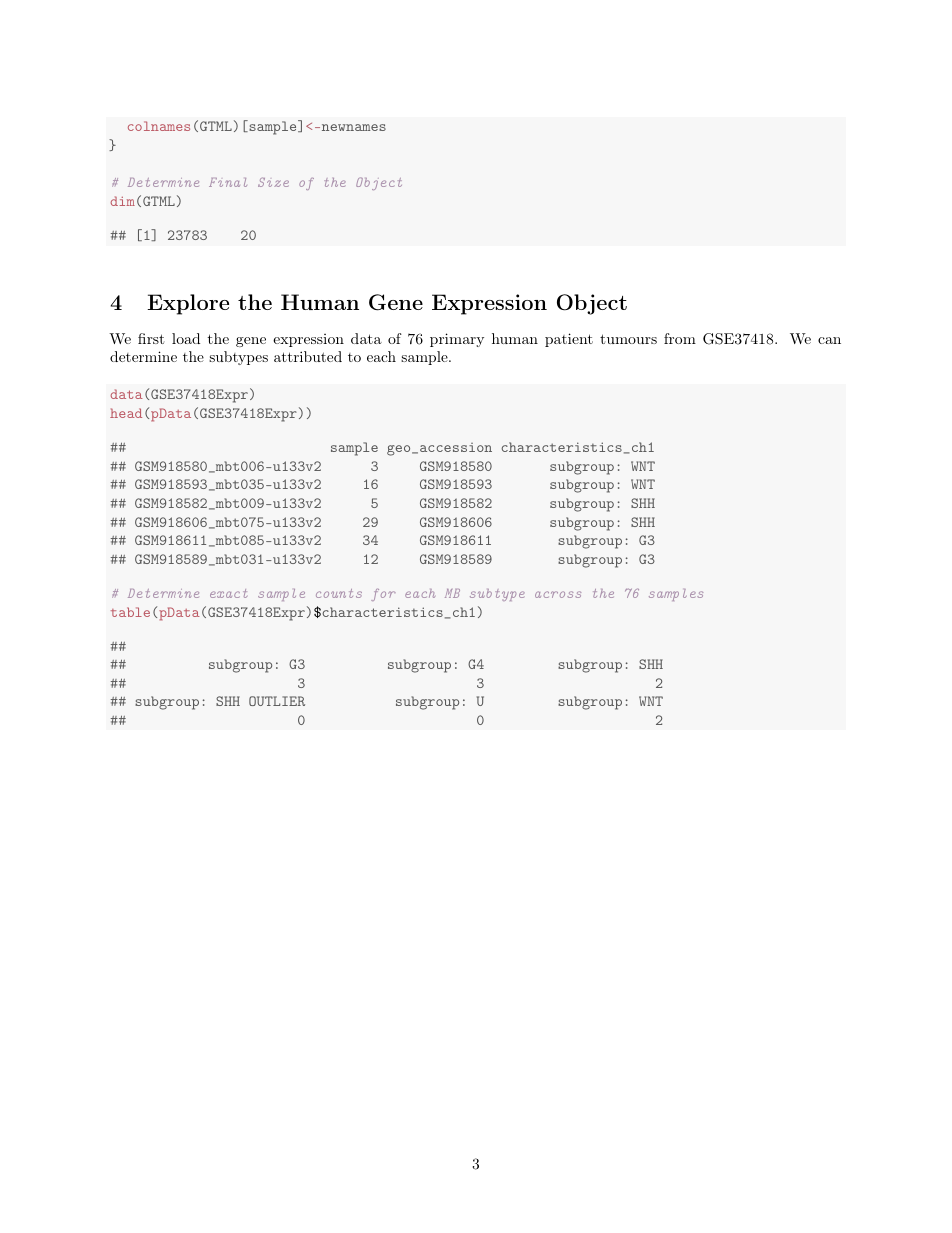  What do you see at coordinates (457, 340) in the page?
I see `primary` at bounding box center [457, 340].
